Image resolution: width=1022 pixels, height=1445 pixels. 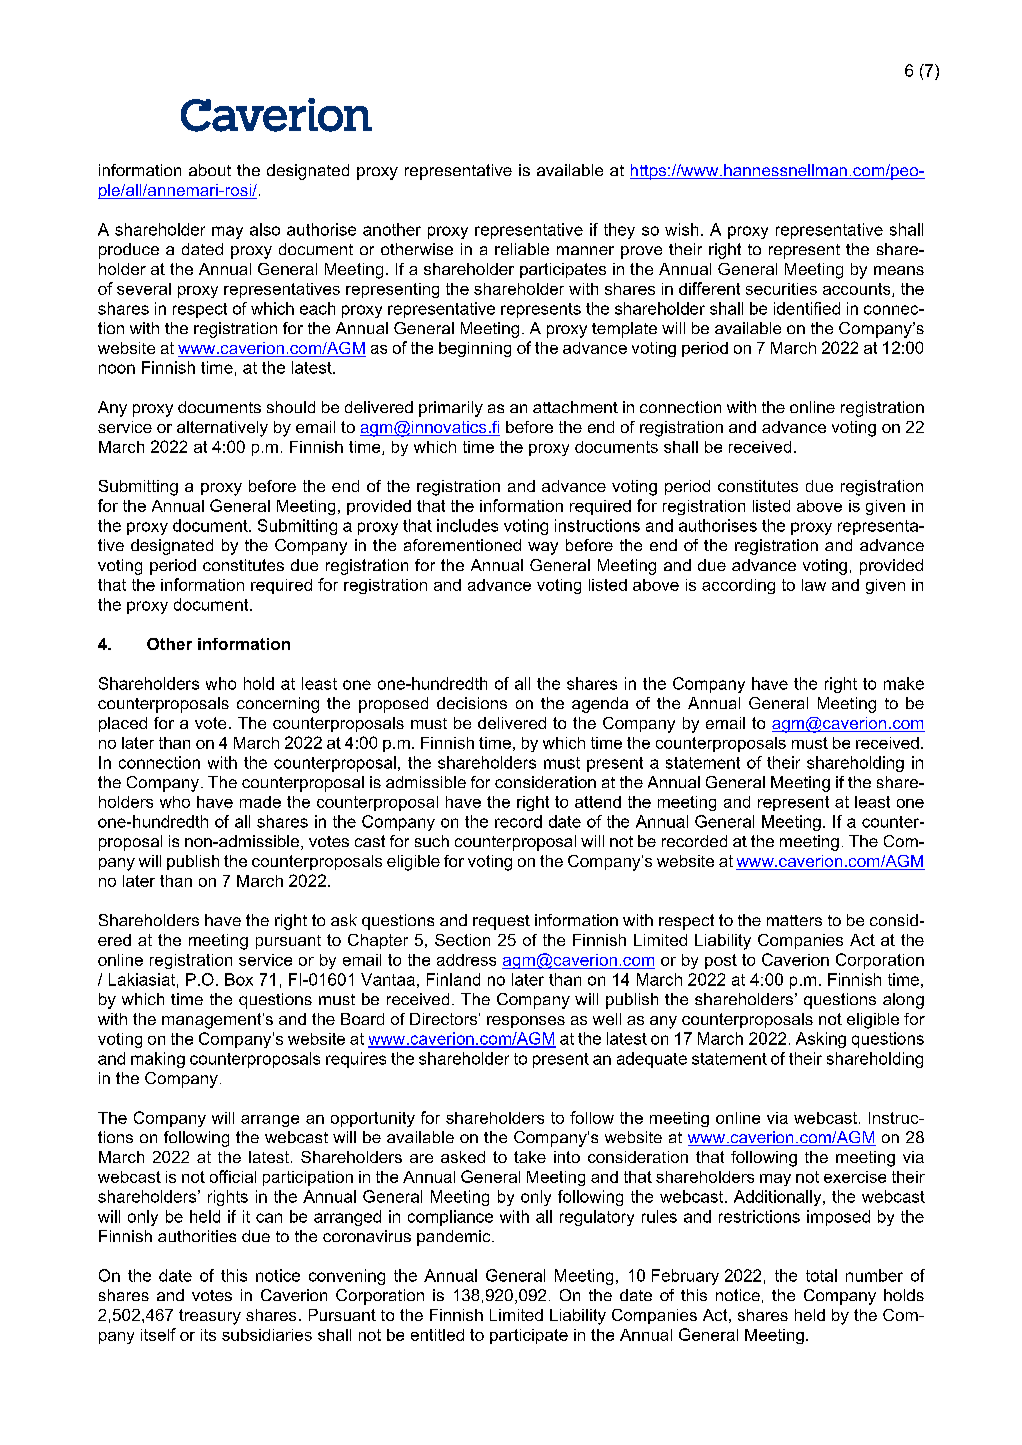 What do you see at coordinates (472, 703) in the screenshot?
I see `decisions` at bounding box center [472, 703].
